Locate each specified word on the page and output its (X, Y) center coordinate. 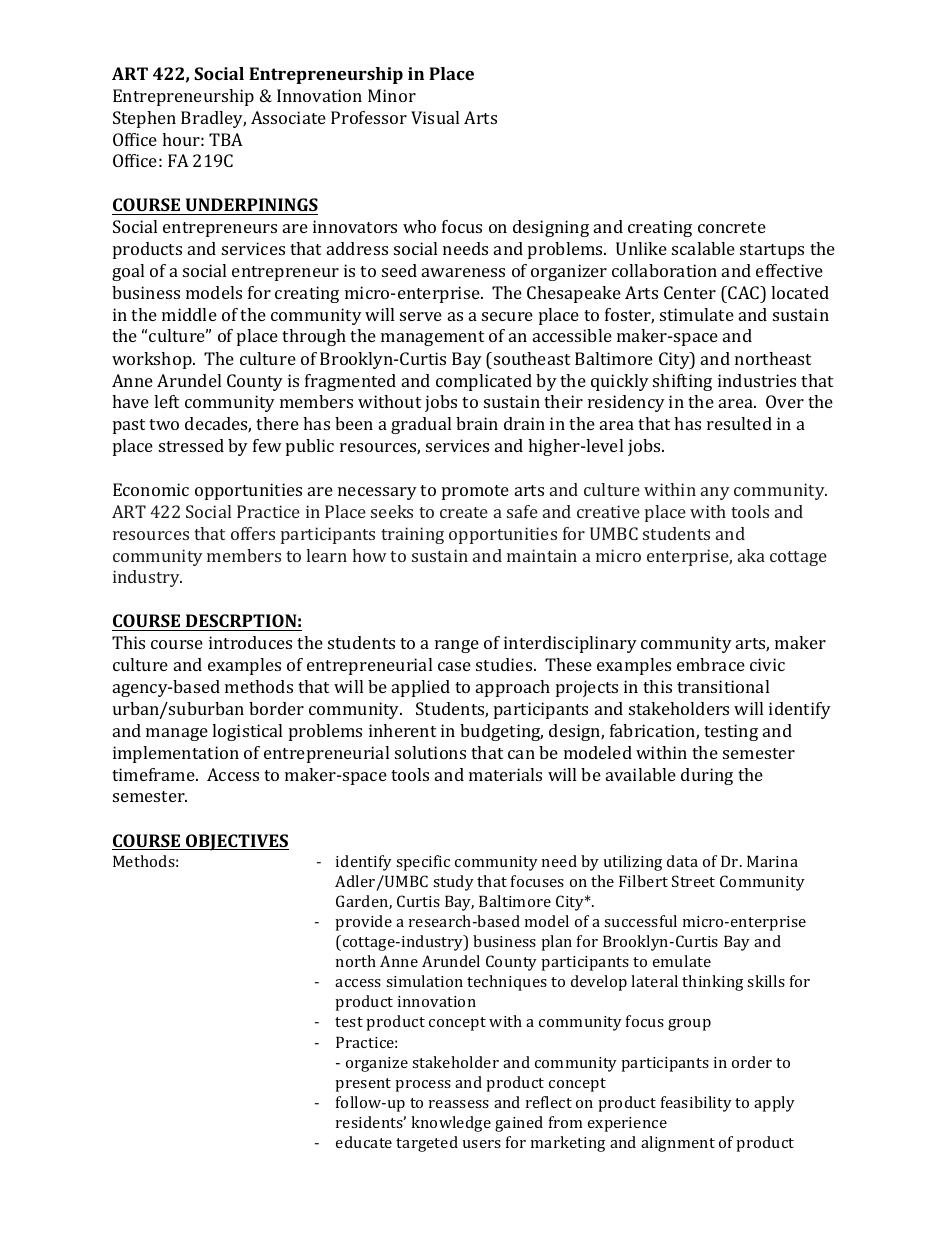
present (363, 1085)
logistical (247, 732)
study (453, 883)
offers (253, 533)
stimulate (697, 314)
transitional (723, 686)
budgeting (501, 732)
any (715, 493)
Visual (435, 117)
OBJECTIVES (236, 842)
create (464, 512)
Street (693, 881)
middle (189, 314)
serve (421, 316)
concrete (732, 227)
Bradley (213, 119)
